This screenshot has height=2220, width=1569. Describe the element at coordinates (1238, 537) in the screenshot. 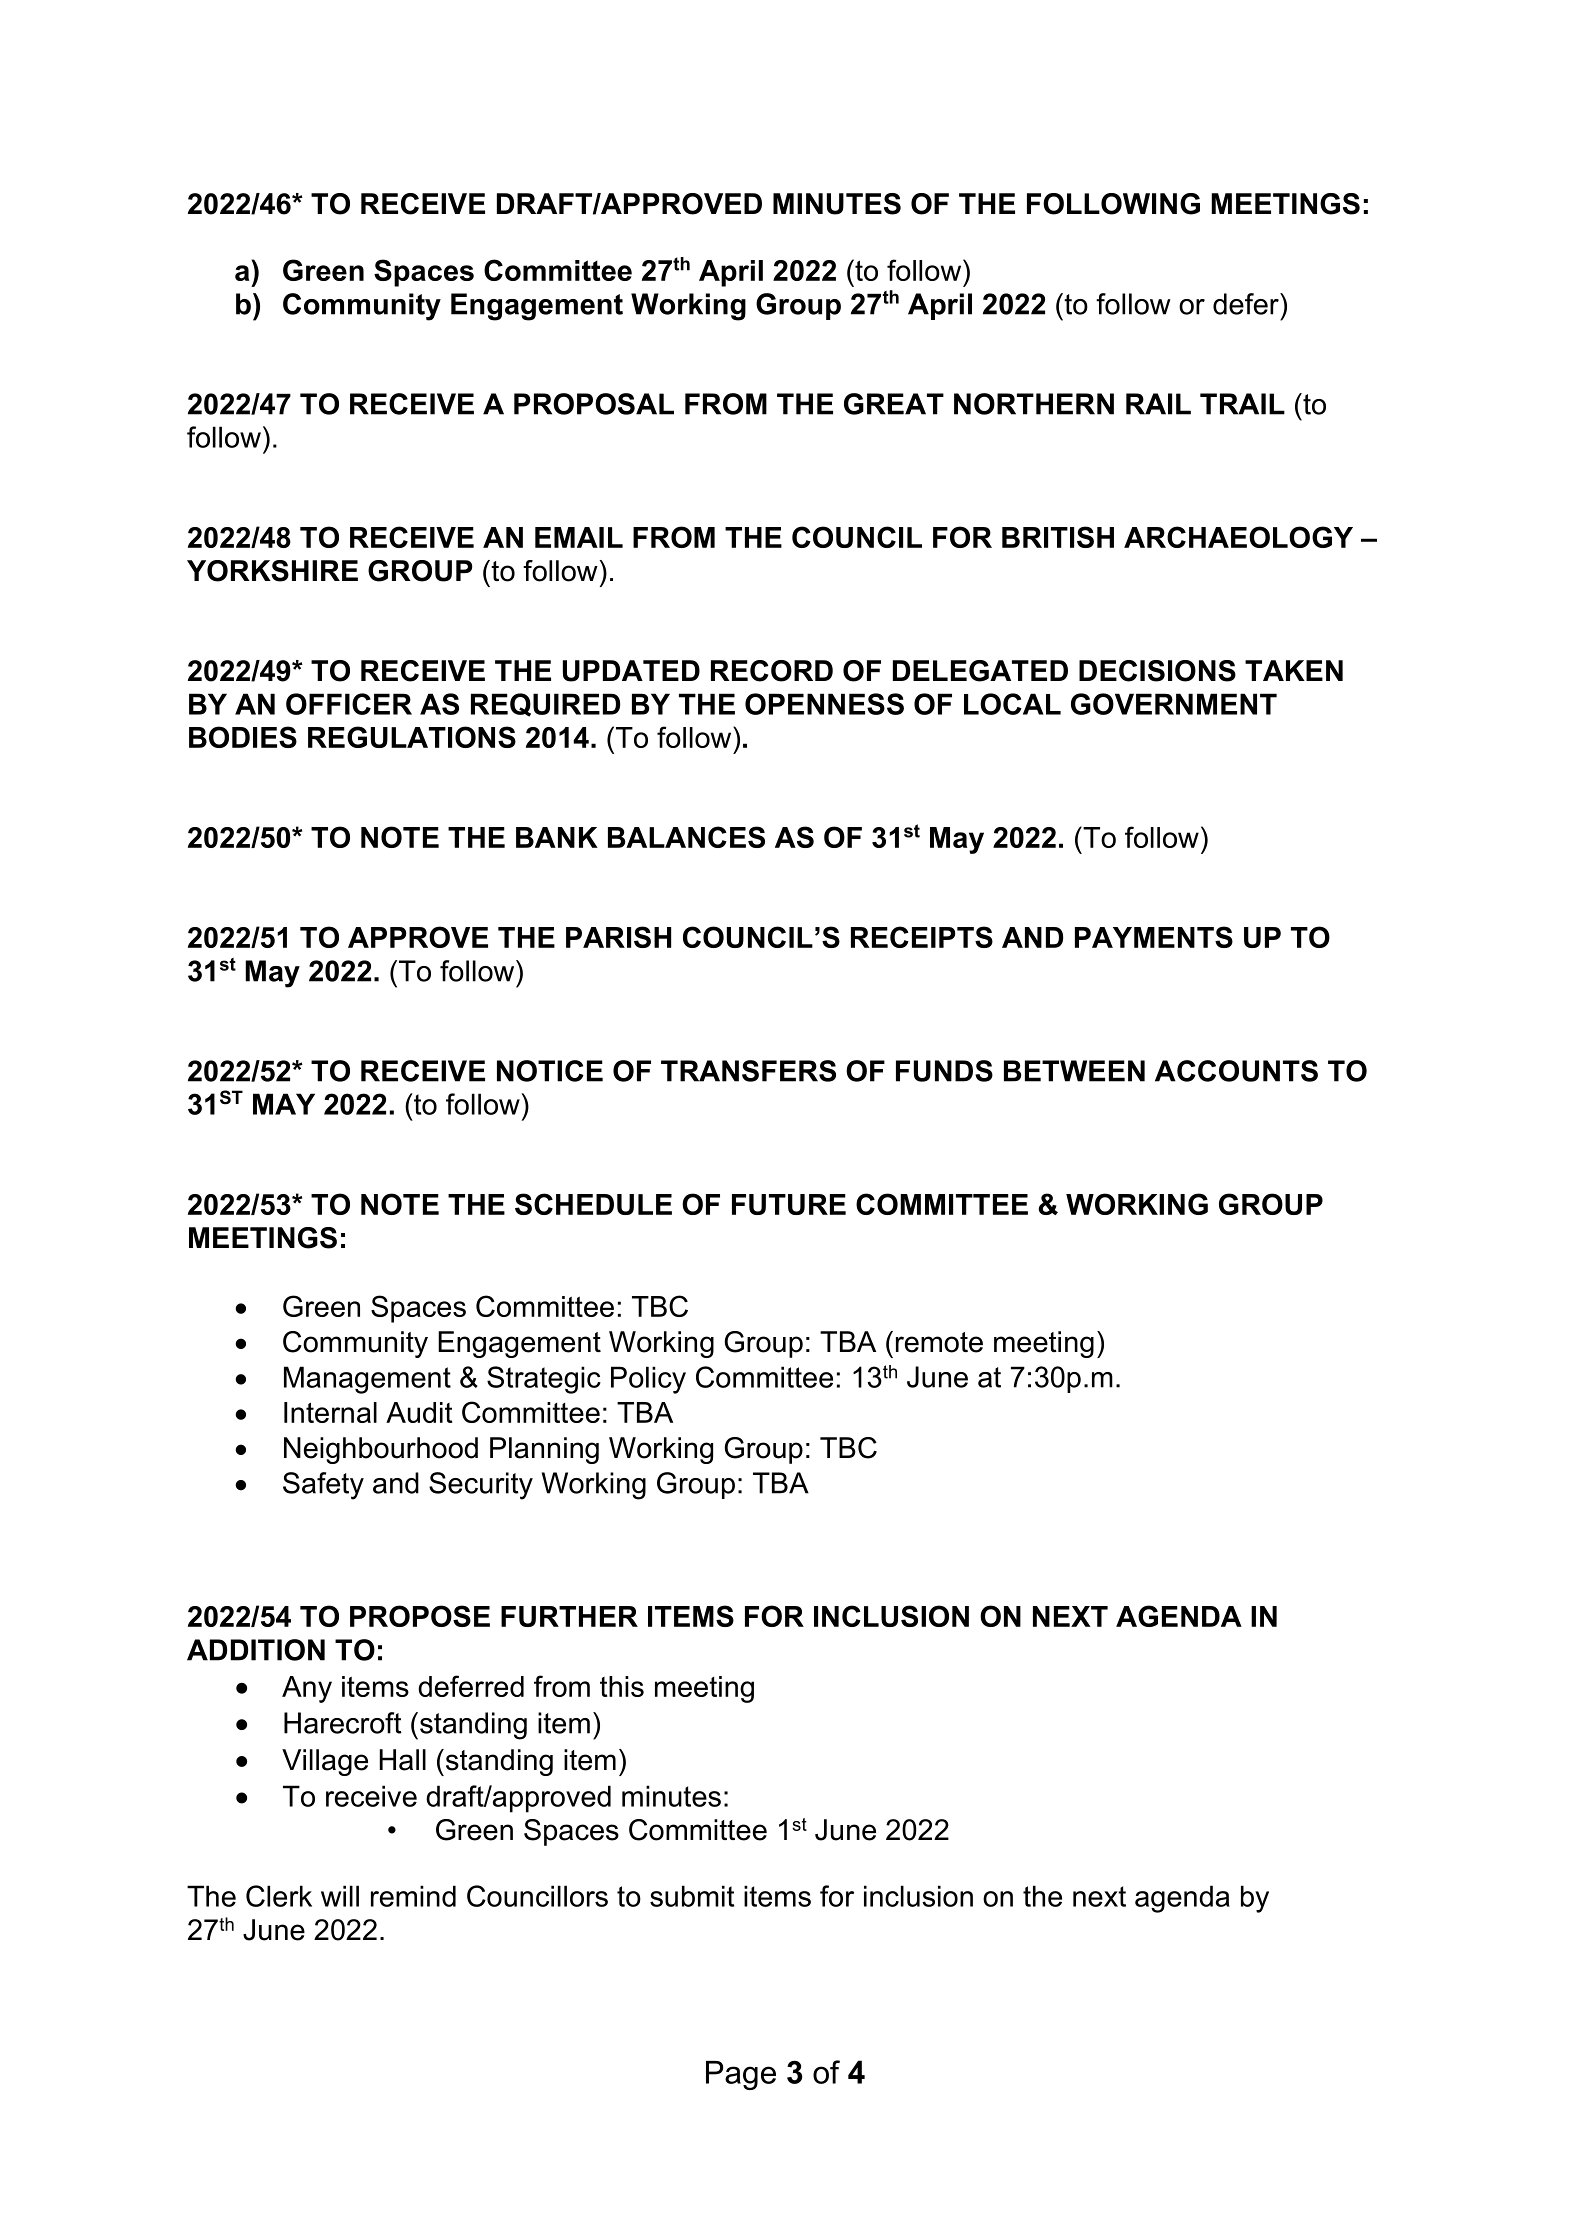

I see `ARCHAEOLOGY` at that location.
